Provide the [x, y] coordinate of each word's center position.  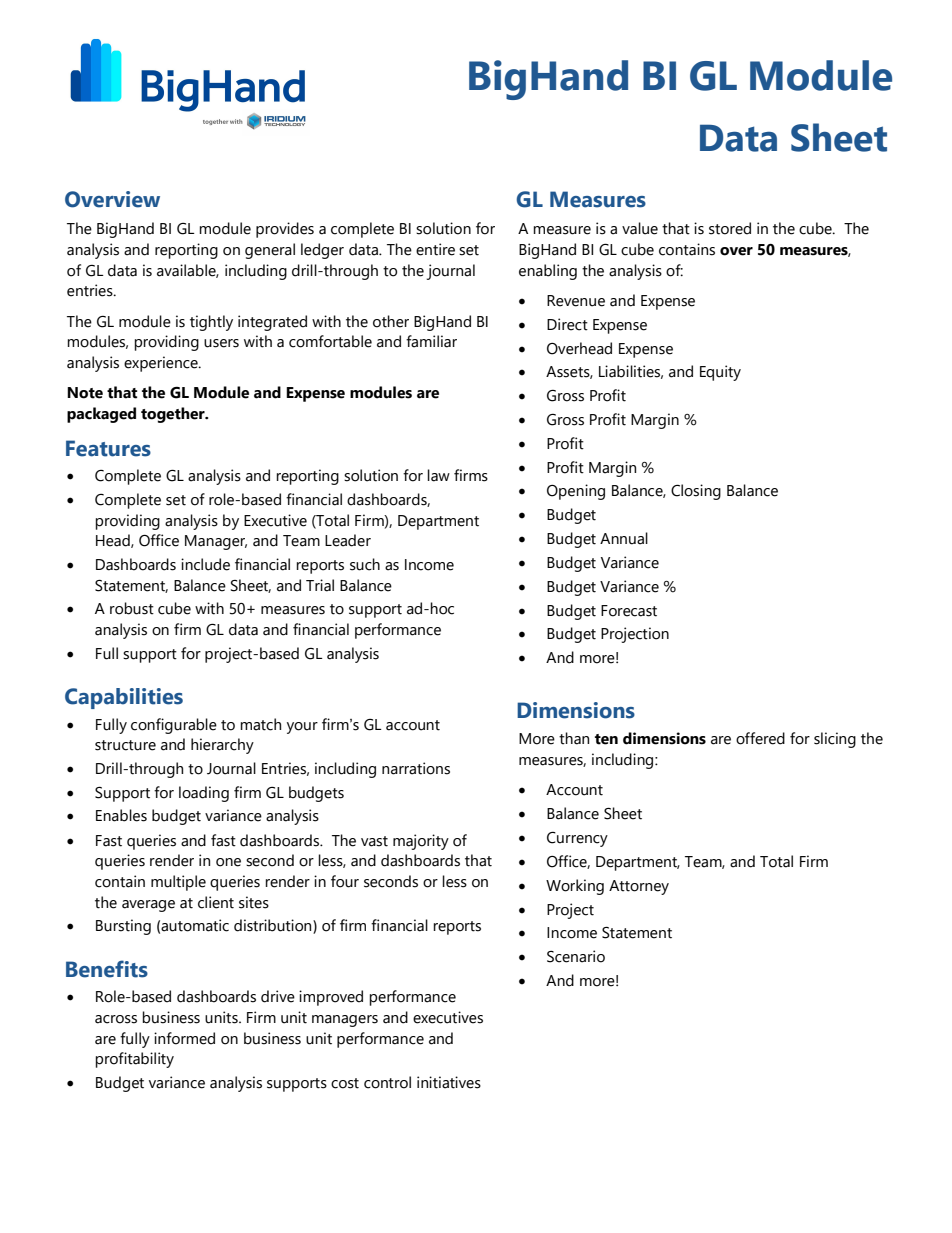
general [270, 251]
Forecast [629, 611]
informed [184, 1038]
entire [435, 249]
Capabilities [124, 698]
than [574, 738]
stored [730, 228]
